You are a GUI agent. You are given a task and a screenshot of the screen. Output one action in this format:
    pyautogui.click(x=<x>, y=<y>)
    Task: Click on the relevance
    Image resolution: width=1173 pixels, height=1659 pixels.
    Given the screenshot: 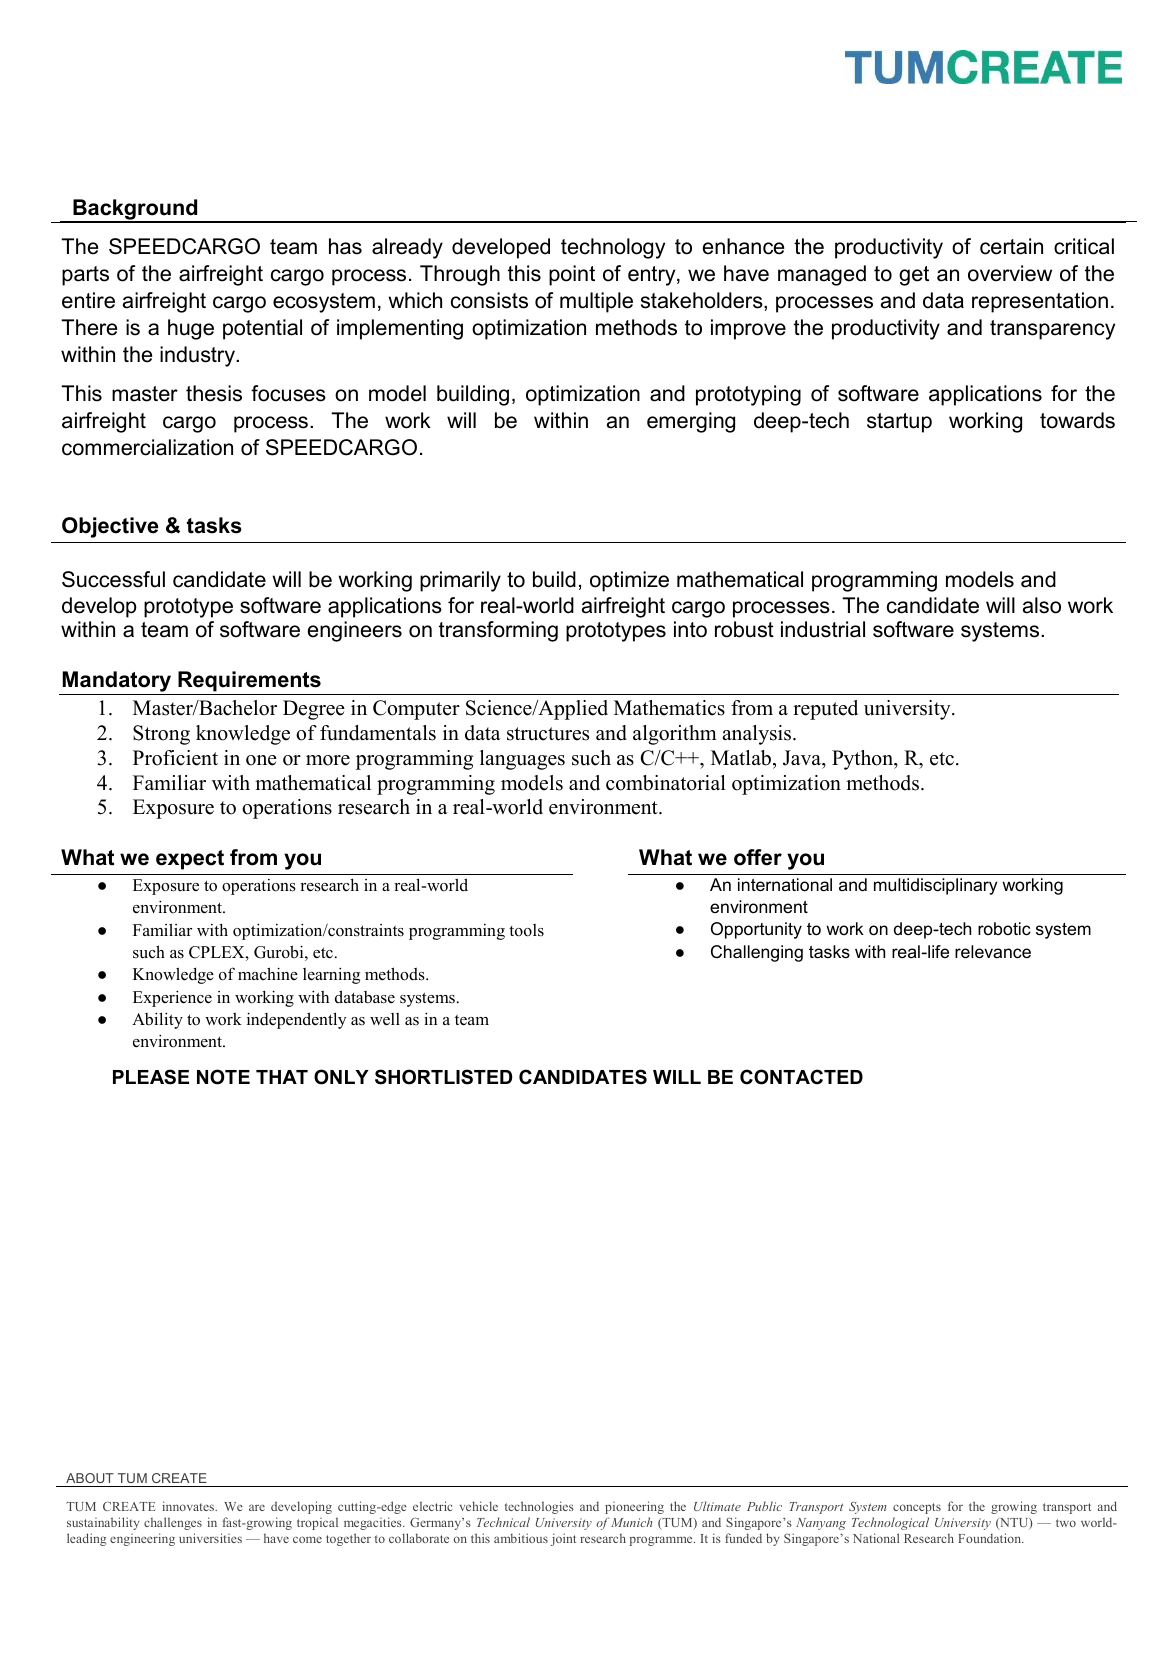 What is the action you would take?
    pyautogui.click(x=993, y=952)
